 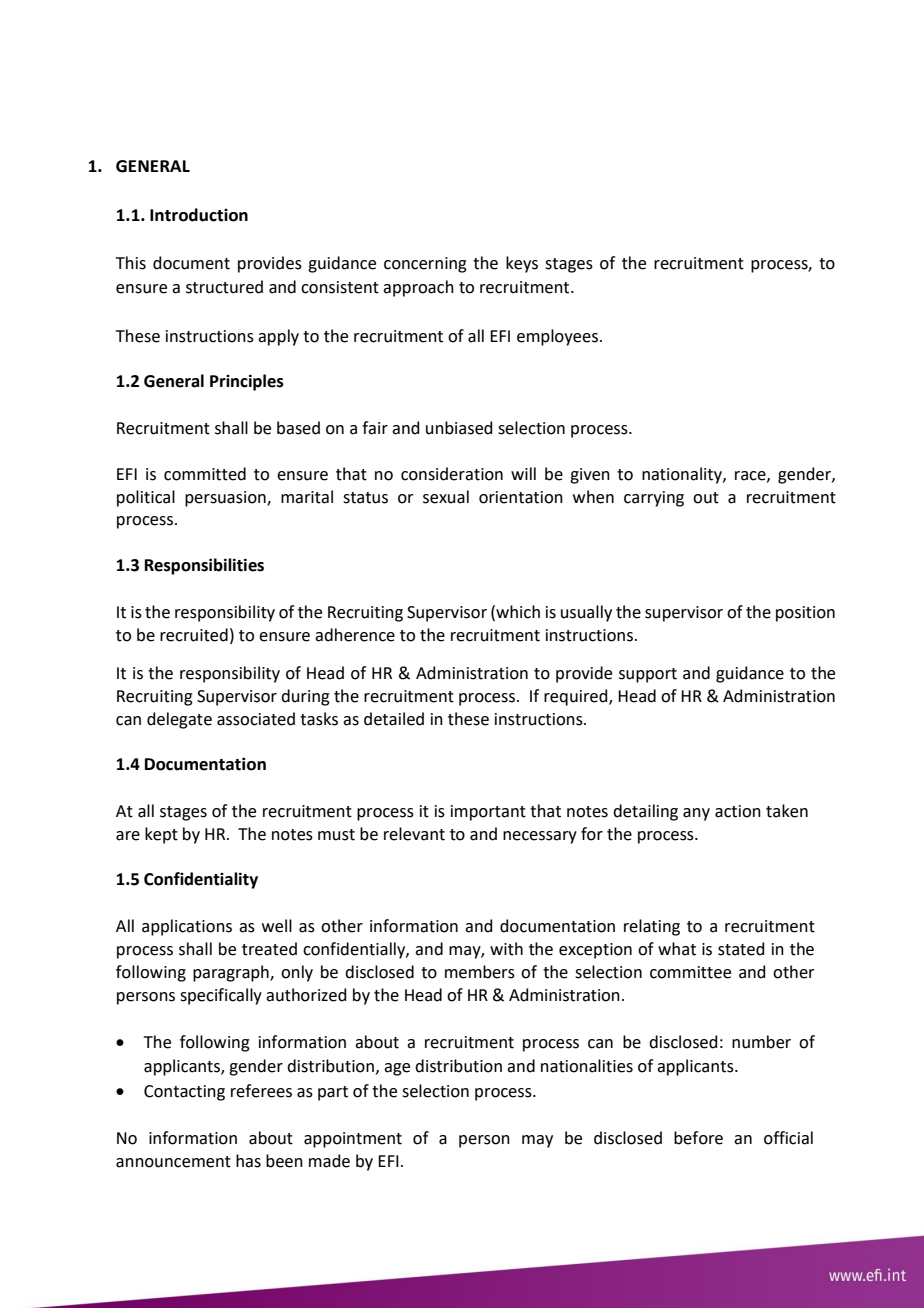 I want to click on appointment, so click(x=353, y=1140).
